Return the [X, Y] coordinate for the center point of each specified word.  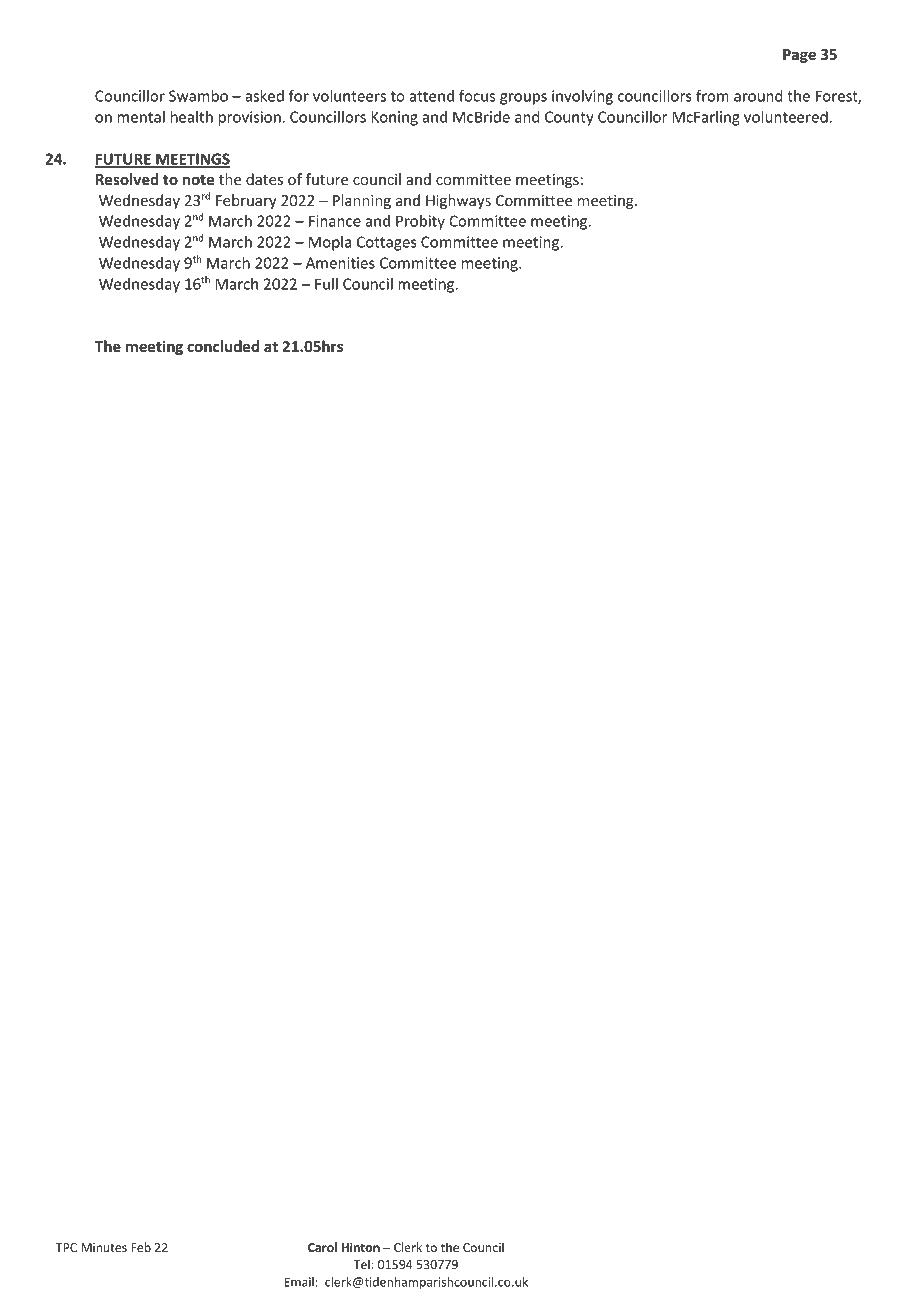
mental [141, 117]
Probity [420, 222]
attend [431, 96]
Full [326, 284]
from [712, 96]
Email [299, 1282]
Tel [361, 1264]
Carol [322, 1247]
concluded [223, 346]
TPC [66, 1247]
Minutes [104, 1247]
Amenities [340, 263]
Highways [458, 201]
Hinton [360, 1247]
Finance [335, 221]
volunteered [786, 117]
